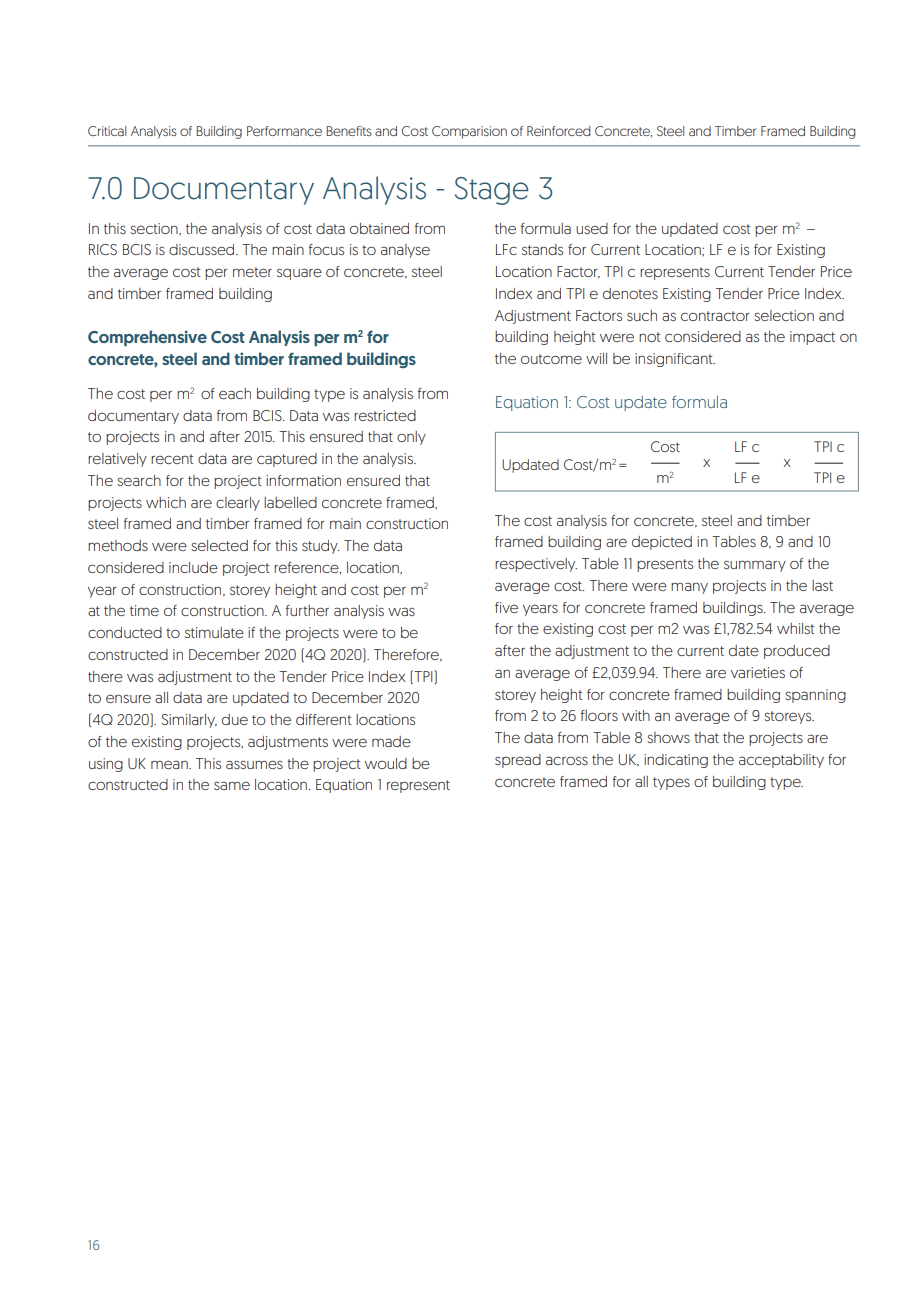 This screenshot has width=924, height=1308. Describe the element at coordinates (796, 628) in the screenshot. I see `whilst` at that location.
